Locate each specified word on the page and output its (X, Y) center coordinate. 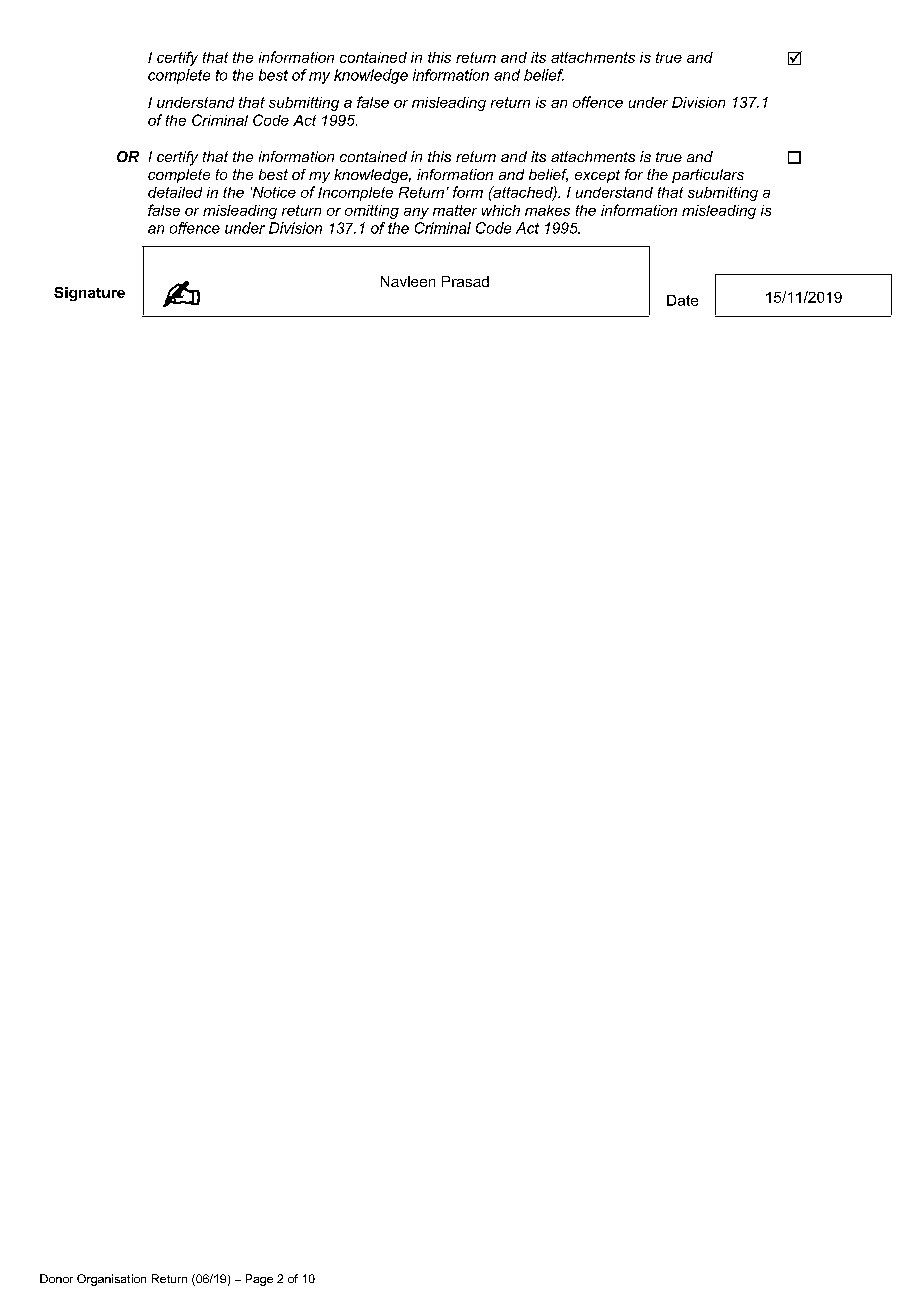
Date (682, 300)
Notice (273, 192)
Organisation (111, 1280)
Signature (89, 294)
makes (547, 210)
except (597, 176)
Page (259, 1280)
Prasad (465, 281)
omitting (372, 212)
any (416, 213)
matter (455, 210)
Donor (56, 1278)
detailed (175, 192)
